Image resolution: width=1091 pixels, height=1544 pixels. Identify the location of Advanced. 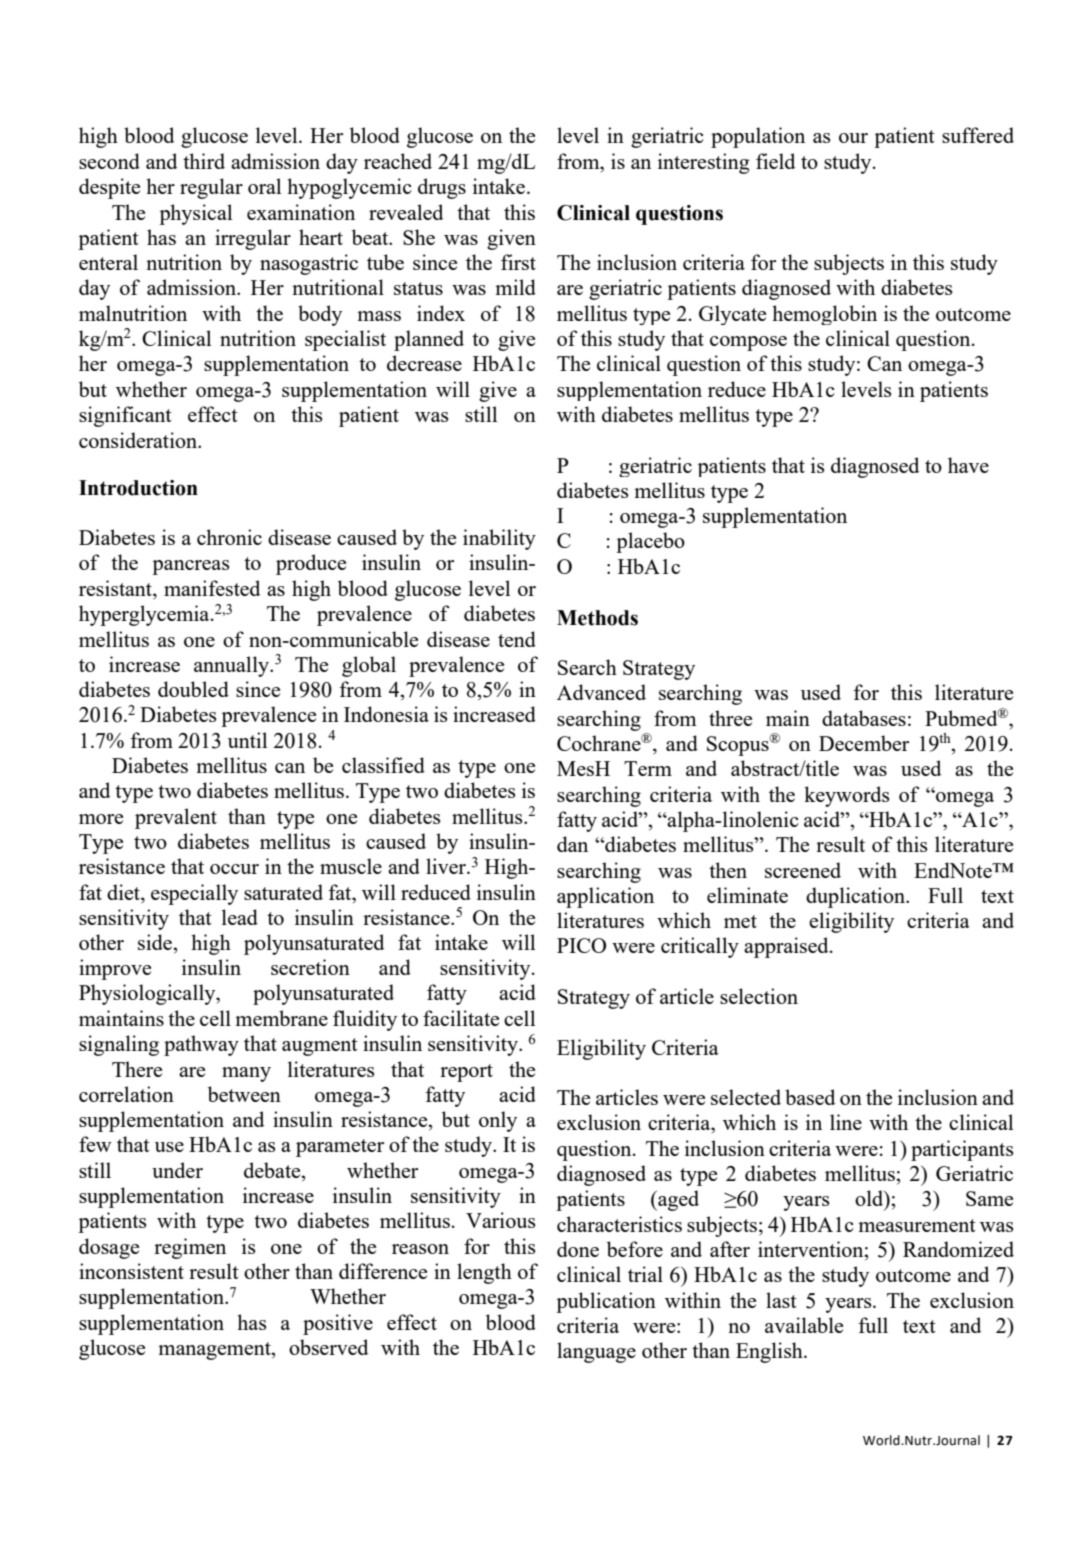
(601, 692).
